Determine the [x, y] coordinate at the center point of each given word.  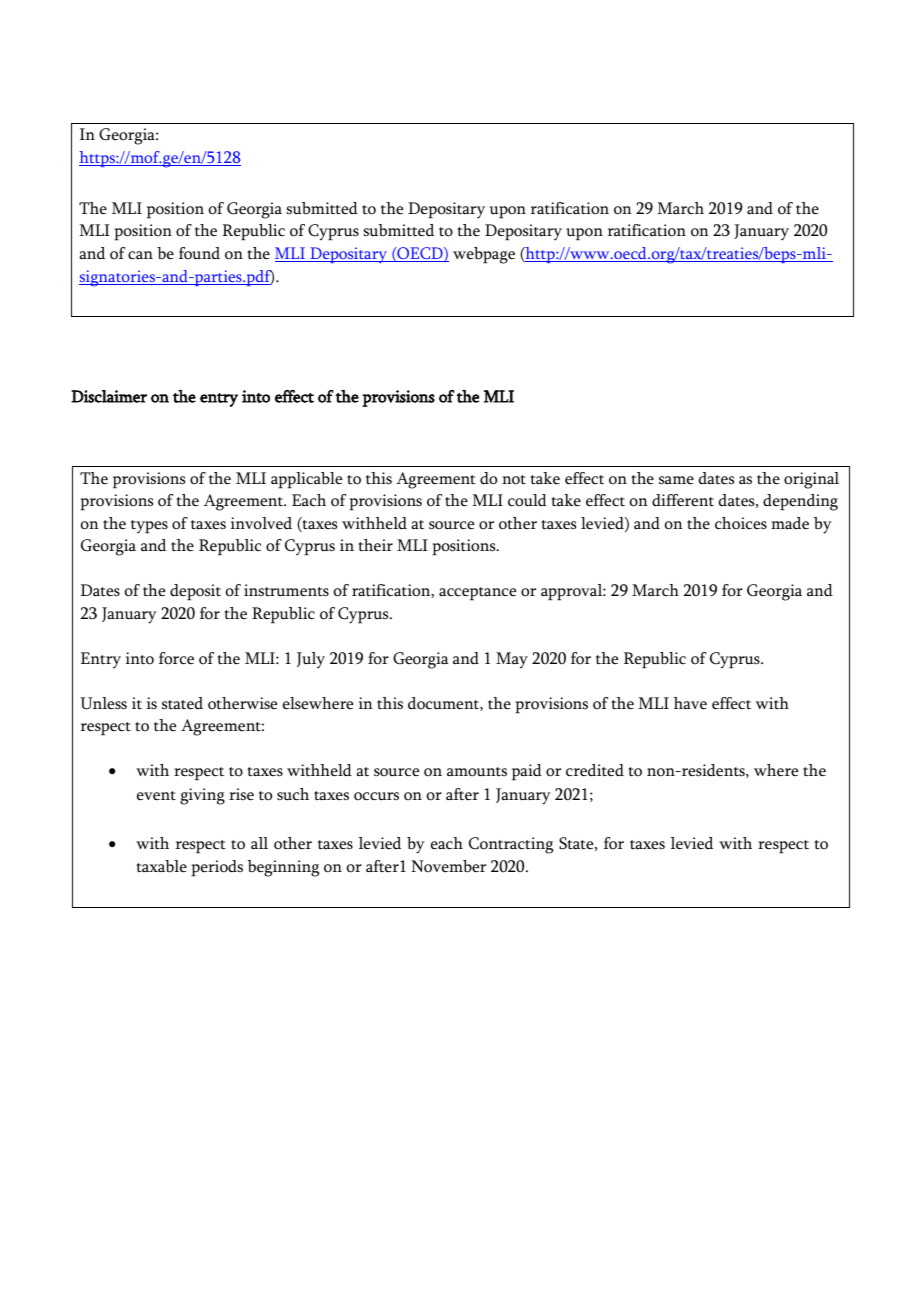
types [149, 527]
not [514, 480]
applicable [306, 480]
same [676, 480]
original [811, 480]
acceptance [477, 594]
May [512, 660]
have [690, 703]
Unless [103, 703]
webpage [484, 255]
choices [741, 523]
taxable [161, 866]
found [199, 253]
